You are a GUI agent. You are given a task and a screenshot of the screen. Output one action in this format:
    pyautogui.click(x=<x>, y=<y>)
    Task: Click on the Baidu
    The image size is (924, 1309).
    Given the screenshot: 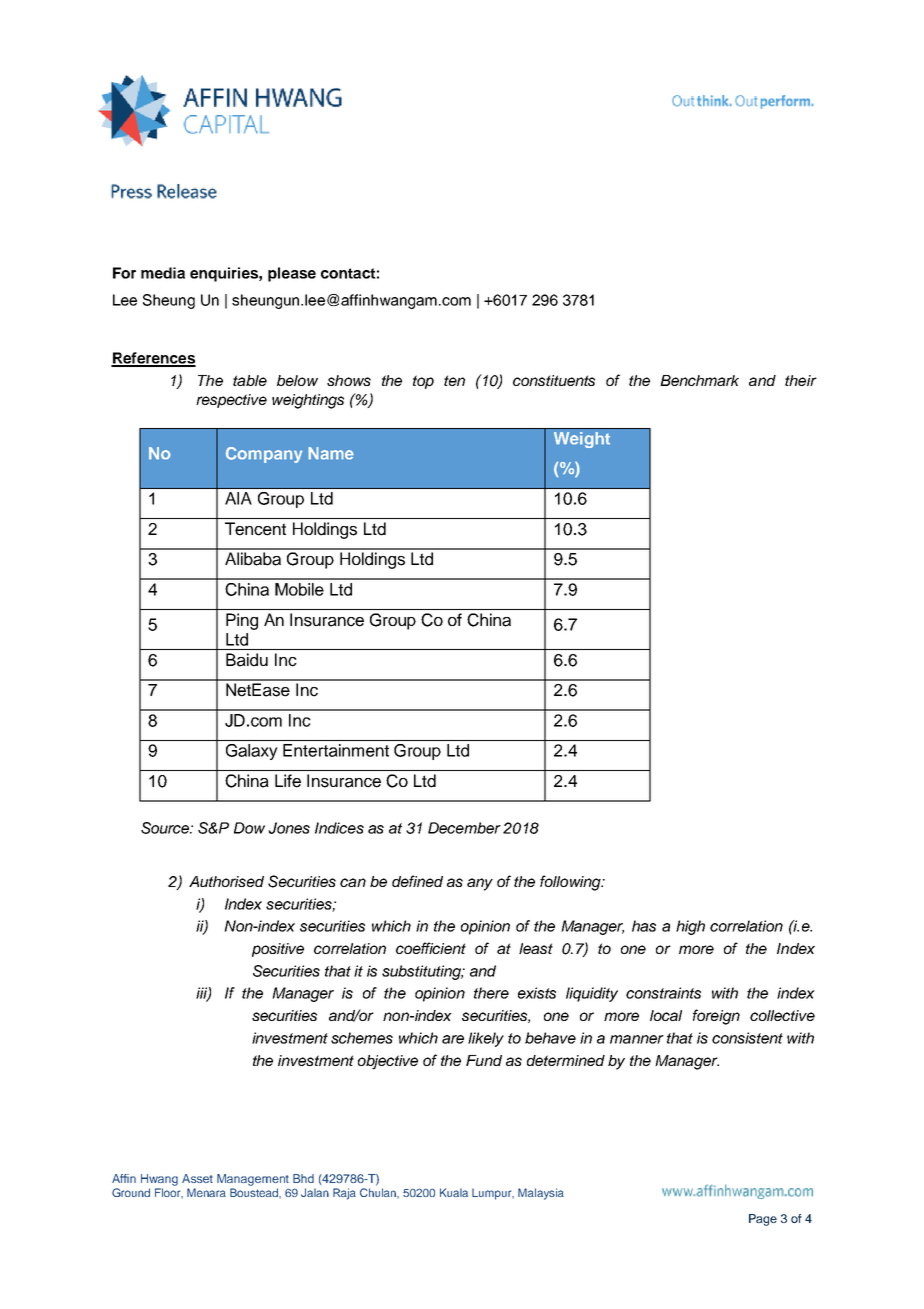 What is the action you would take?
    pyautogui.click(x=247, y=660)
